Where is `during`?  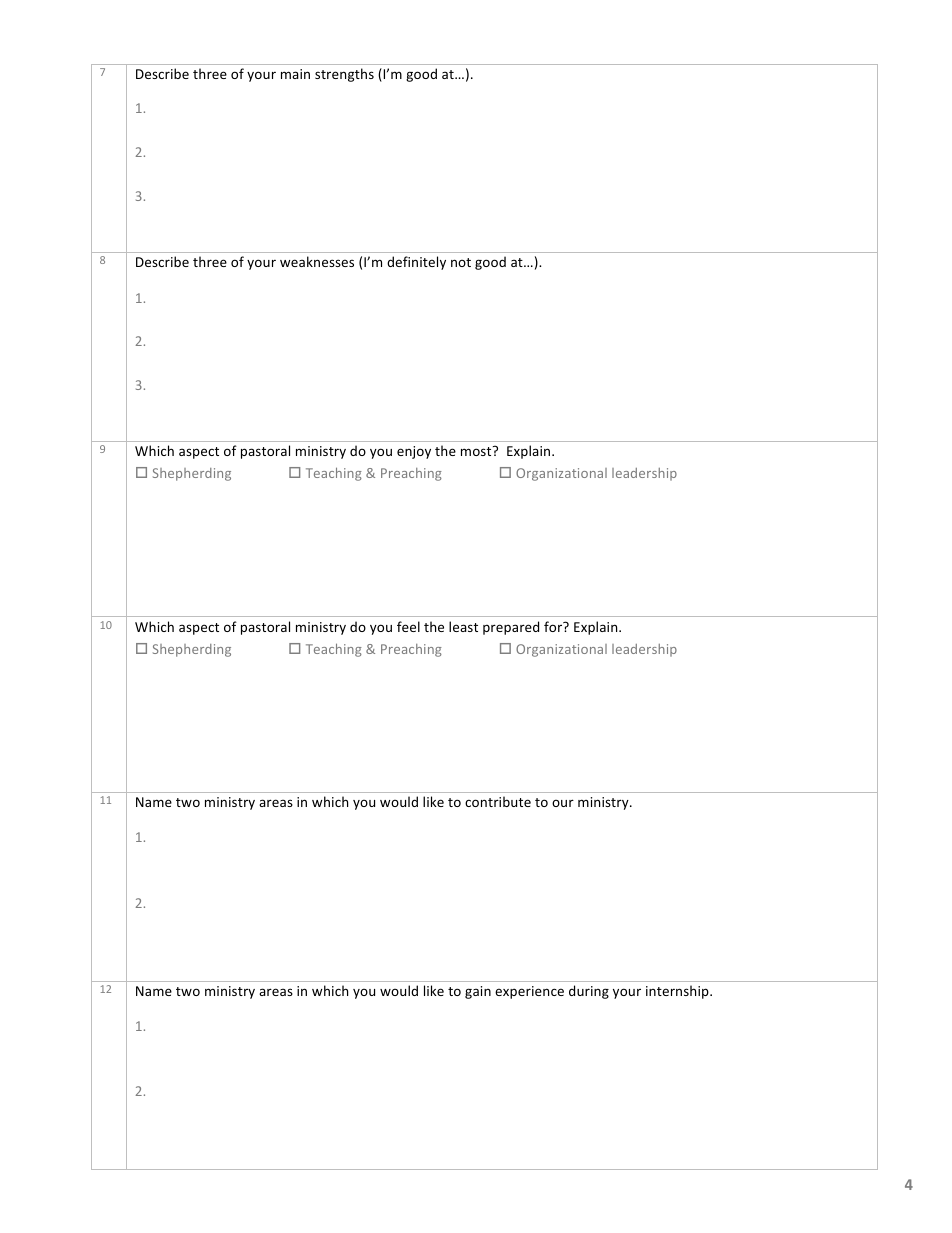 during is located at coordinates (589, 992).
